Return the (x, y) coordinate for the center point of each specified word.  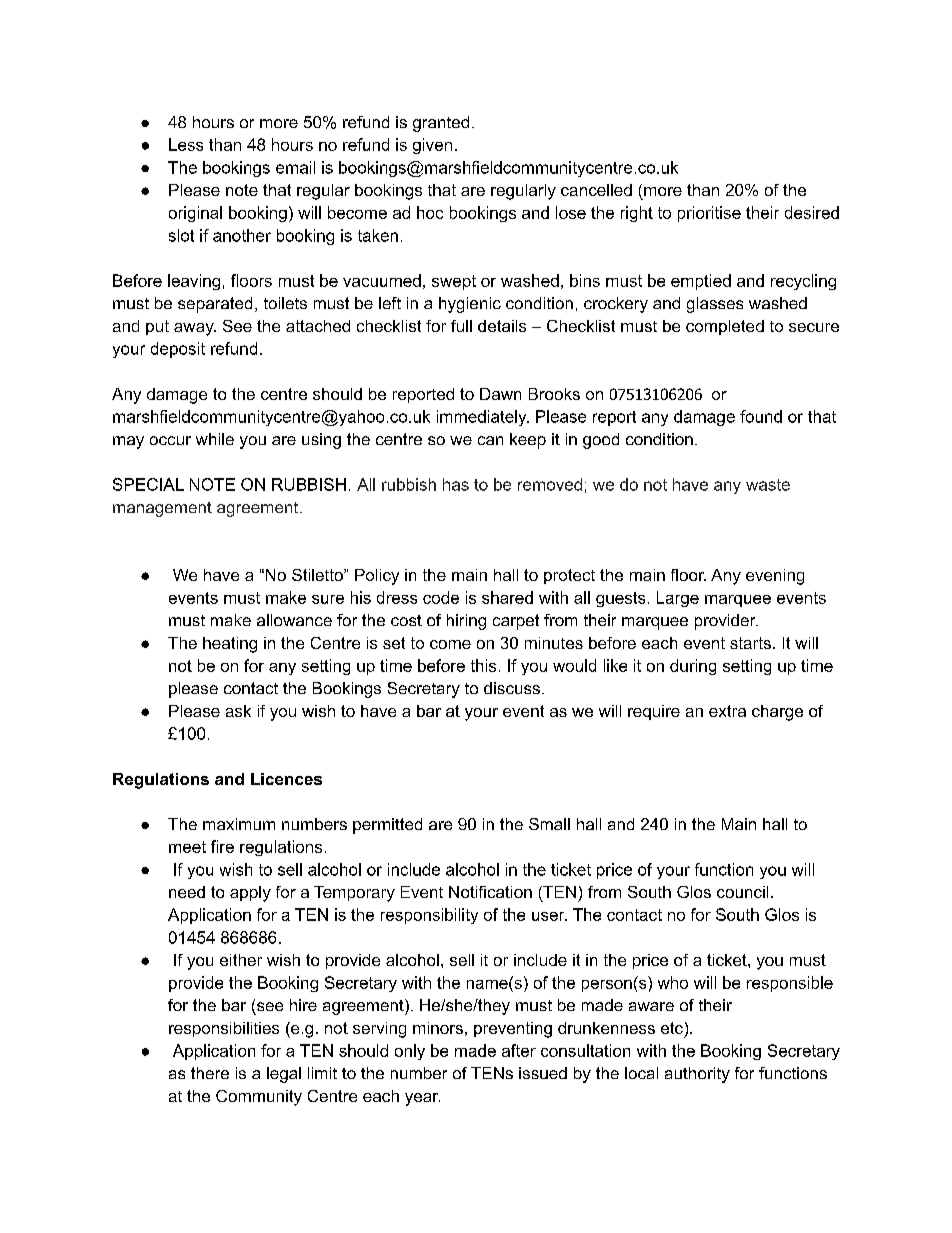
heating (230, 645)
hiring (466, 622)
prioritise (709, 214)
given (432, 146)
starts (750, 643)
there (210, 1073)
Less (186, 144)
